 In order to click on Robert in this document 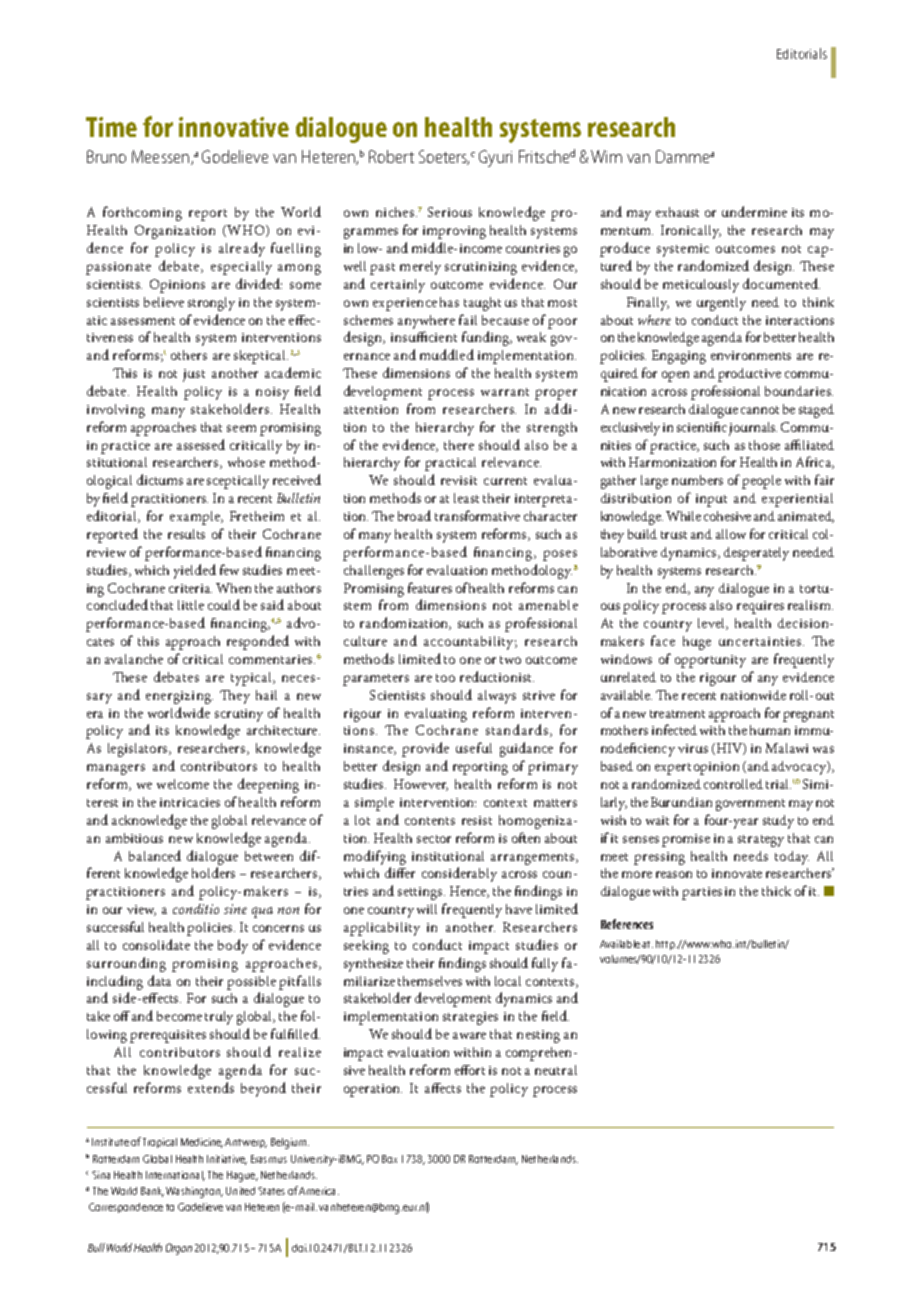, I will do `click(391, 156)`.
